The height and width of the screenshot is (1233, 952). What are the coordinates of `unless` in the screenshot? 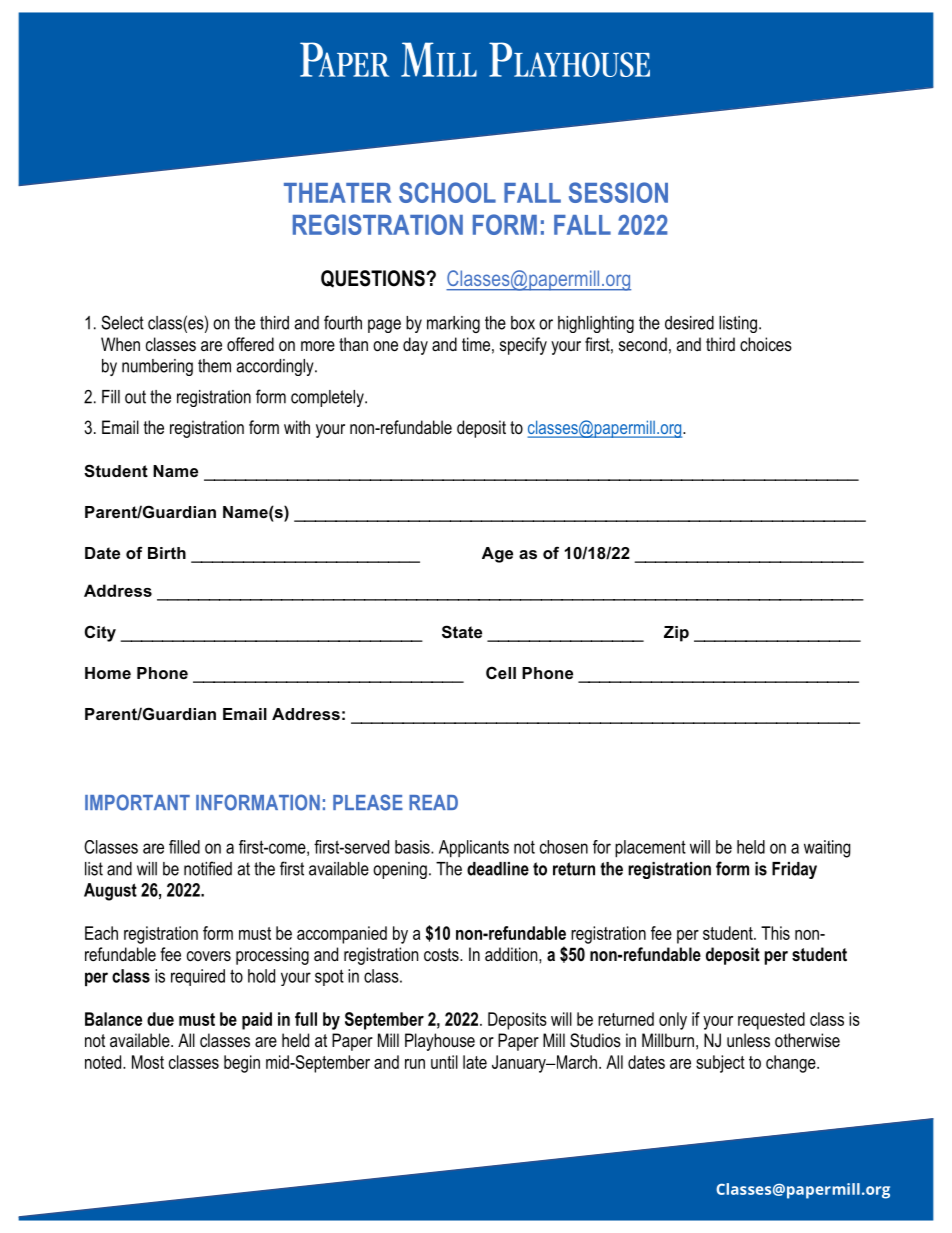 It's located at (748, 1040).
